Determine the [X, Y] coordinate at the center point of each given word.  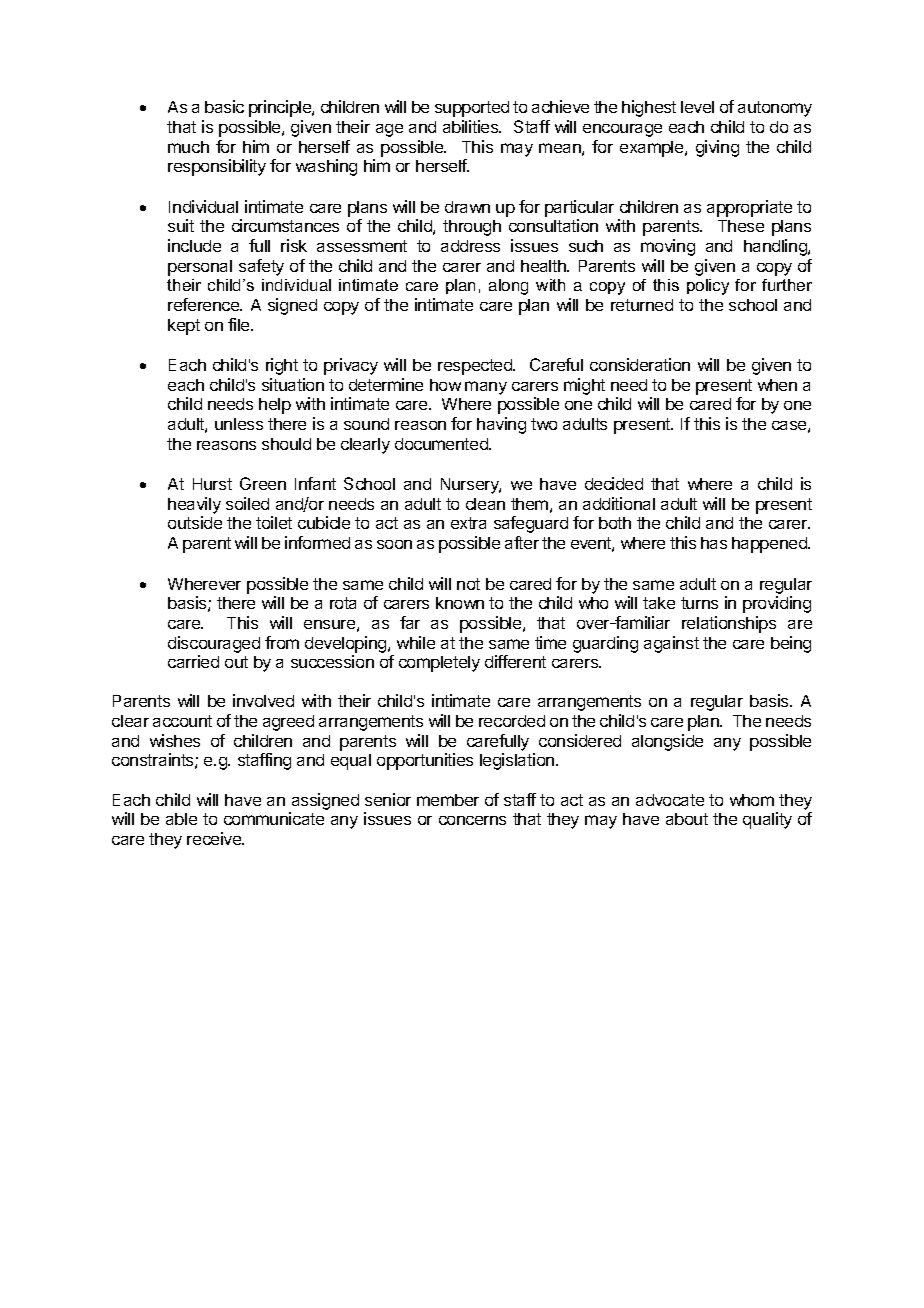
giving [717, 148]
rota [343, 603]
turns [699, 603]
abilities [472, 126]
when [777, 385]
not [468, 584]
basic [224, 106]
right [282, 366]
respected [476, 367]
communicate [274, 818]
